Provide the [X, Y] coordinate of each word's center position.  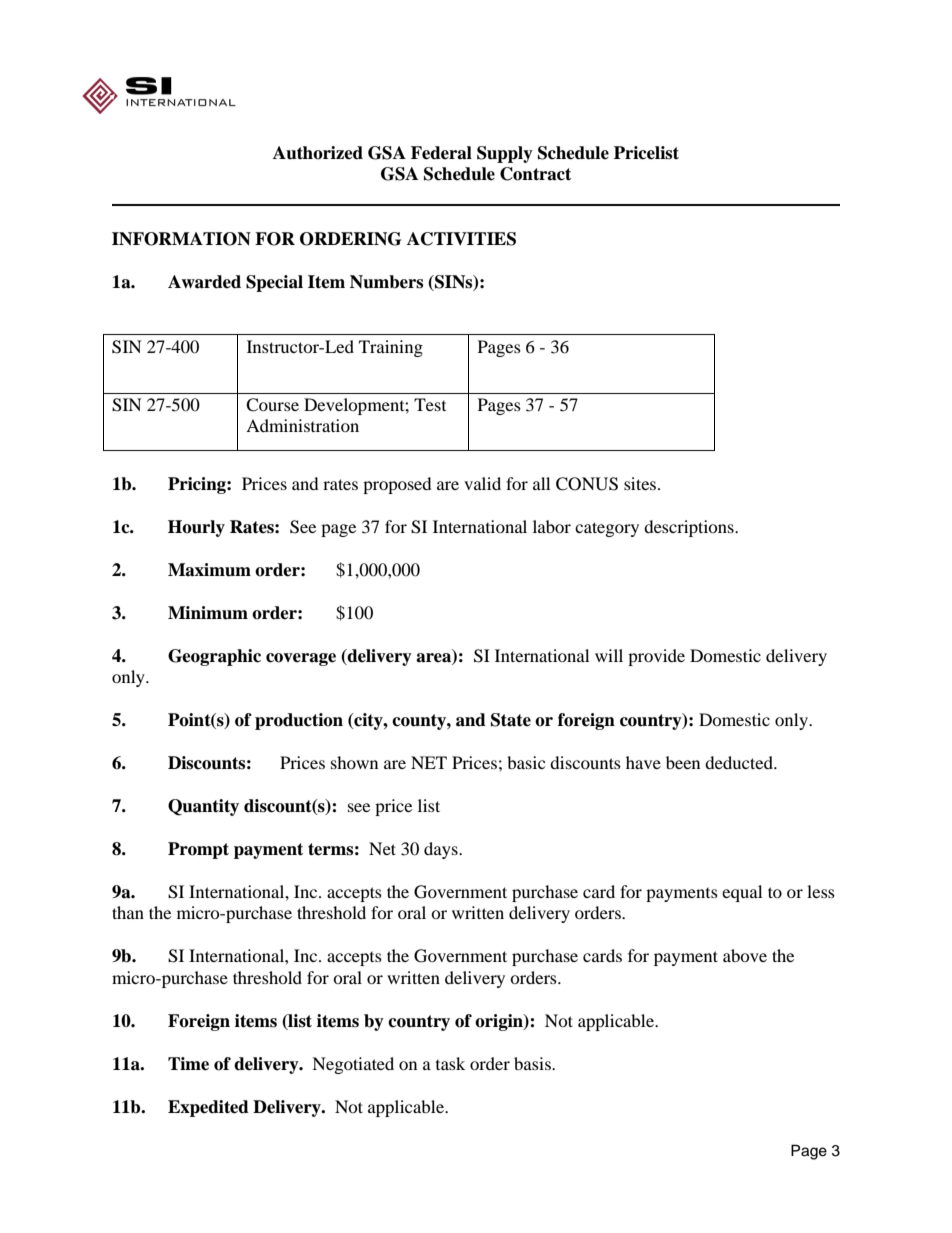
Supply [505, 154]
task [450, 1063]
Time [188, 1064]
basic [526, 762]
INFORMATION [181, 239]
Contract [535, 174]
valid [482, 483]
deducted [740, 762]
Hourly [196, 528]
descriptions [690, 528]
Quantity [203, 807]
